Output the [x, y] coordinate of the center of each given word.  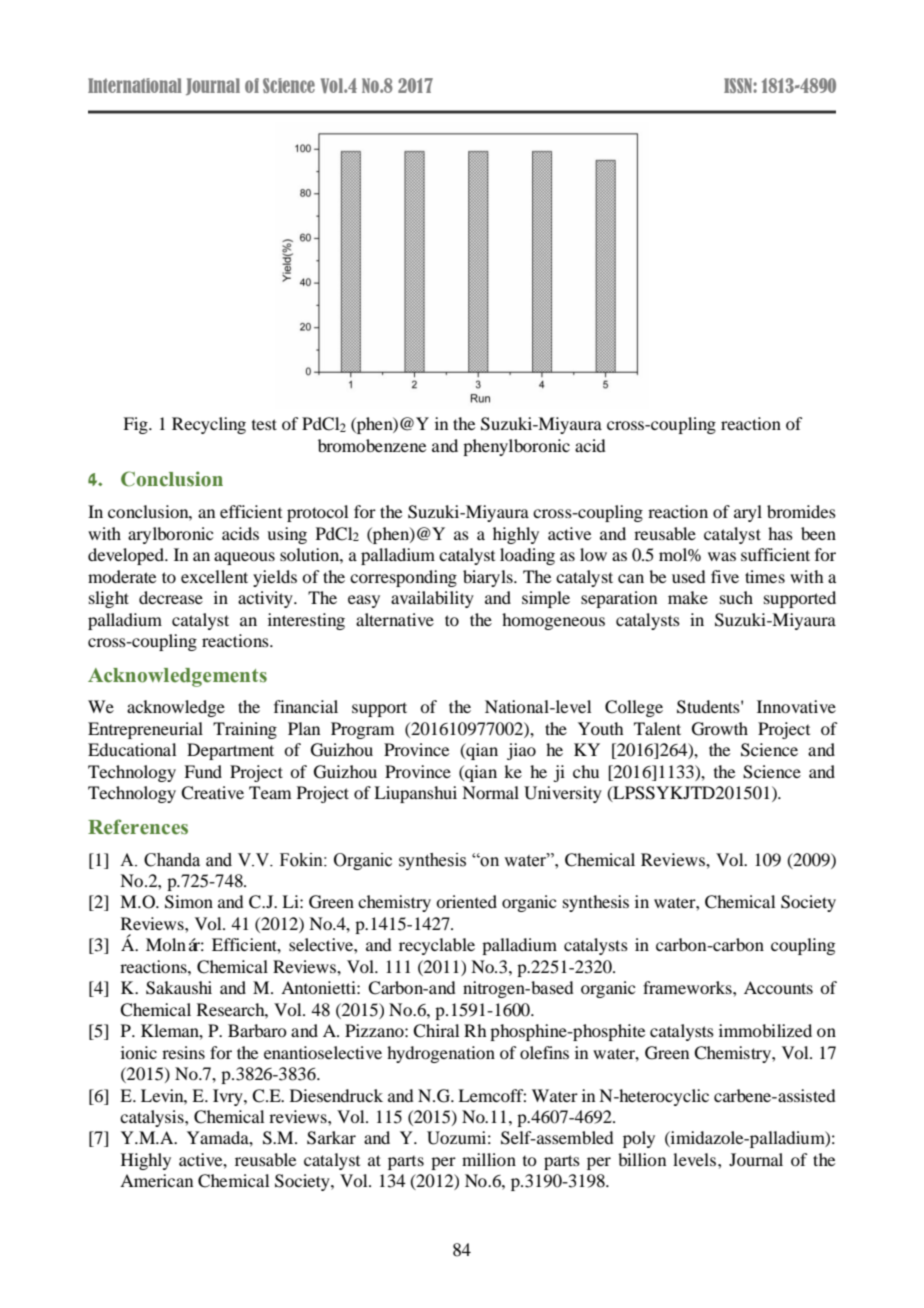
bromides [801, 511]
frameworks [688, 987]
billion [642, 1159]
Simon [189, 902]
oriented [466, 901]
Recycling [209, 425]
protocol [317, 513]
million [489, 1159]
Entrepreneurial [145, 730]
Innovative [796, 706]
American [156, 1180]
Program [362, 730]
